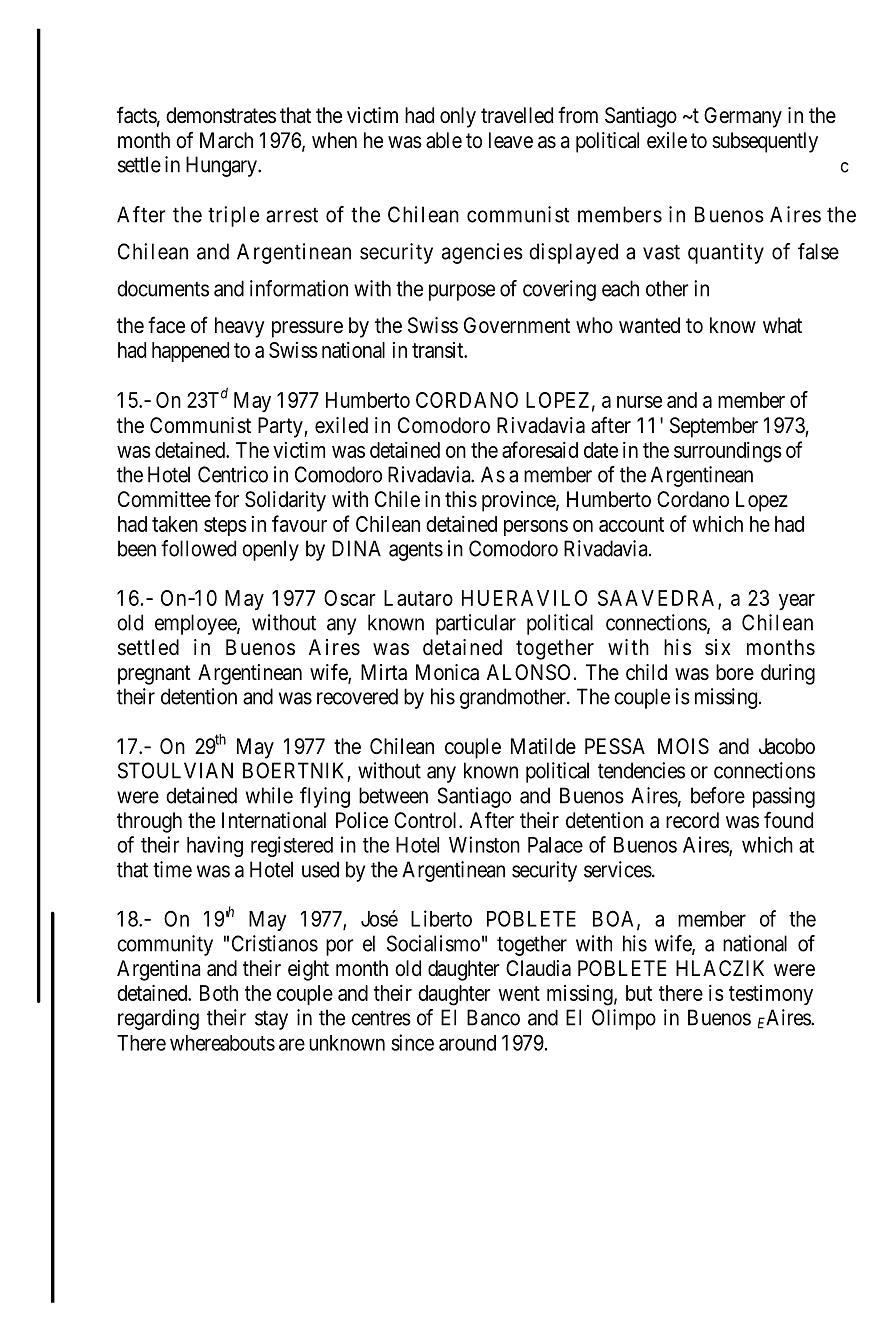 The height and width of the screenshot is (1331, 896). Describe the element at coordinates (517, 325) in the screenshot. I see `Government` at that location.
